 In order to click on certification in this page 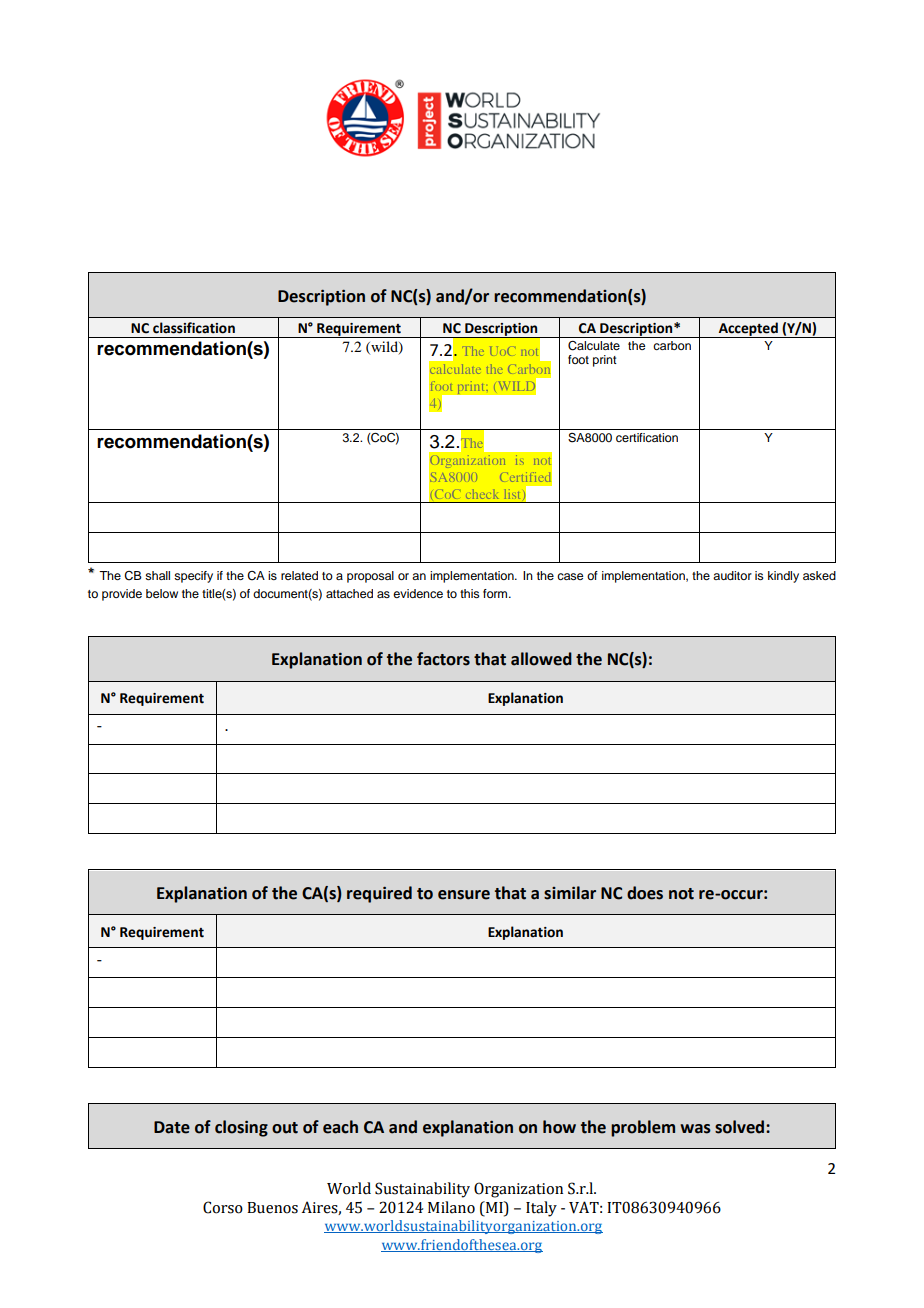, I will do `click(647, 437)`.
